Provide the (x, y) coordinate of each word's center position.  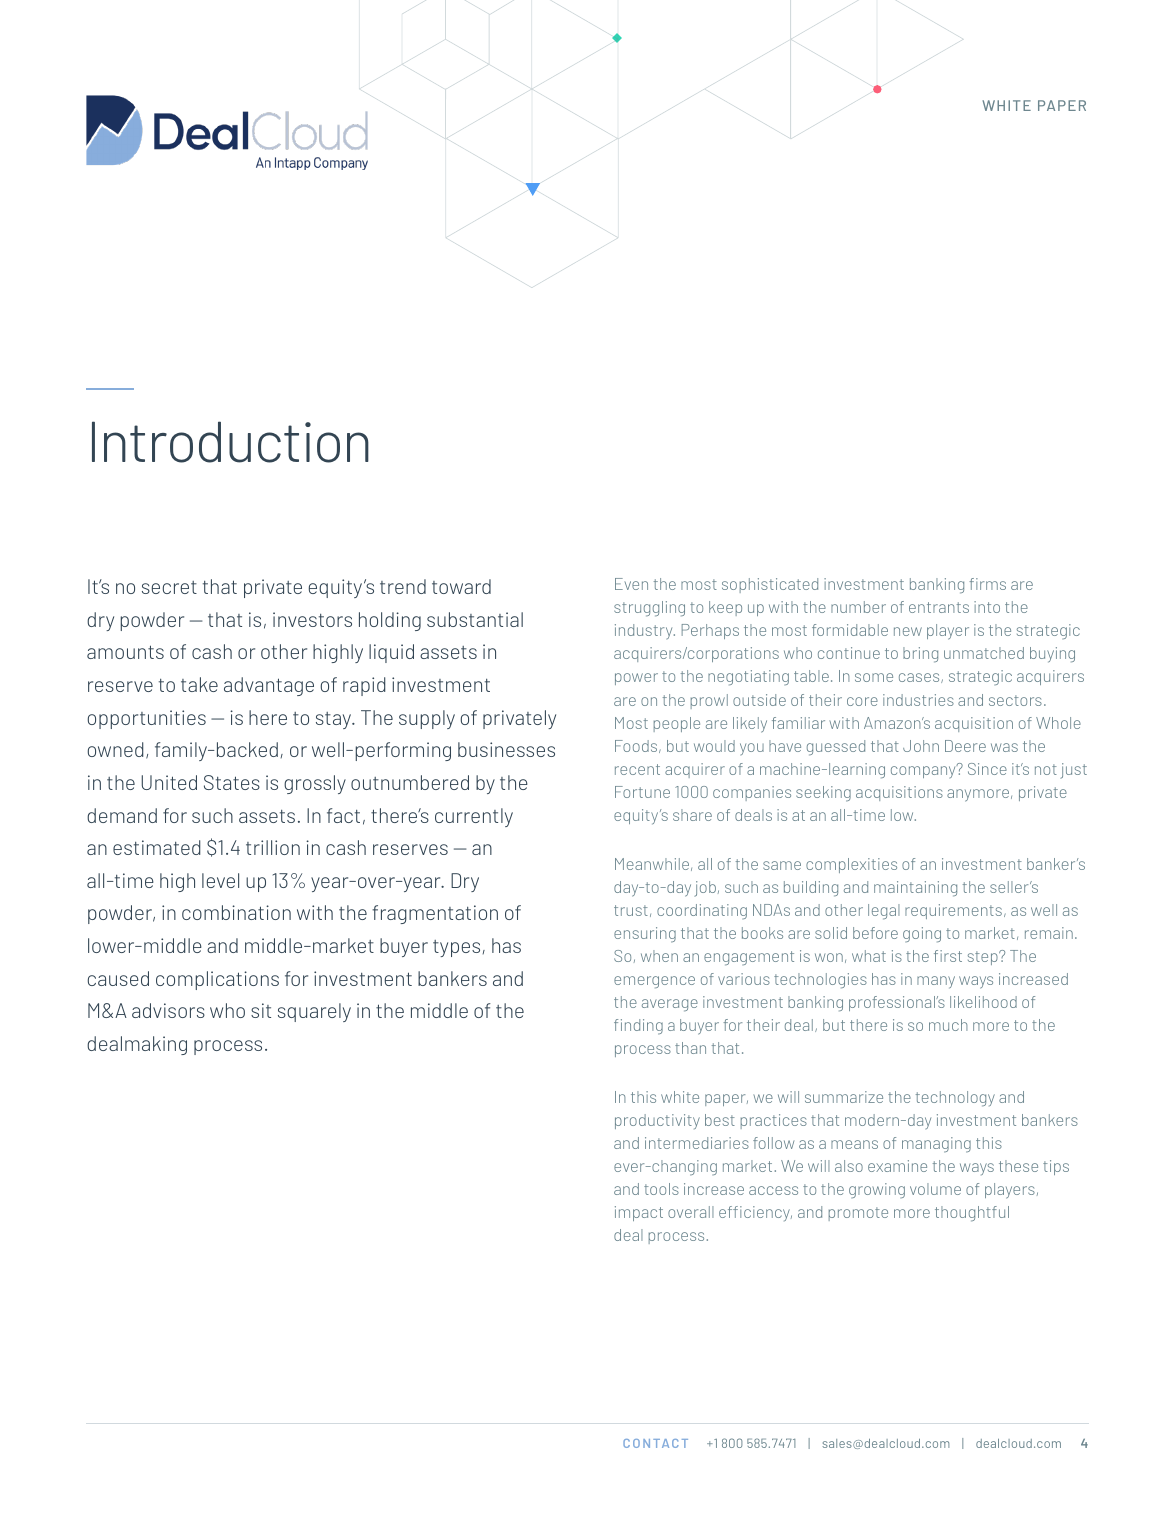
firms (987, 584)
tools (661, 1189)
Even (631, 584)
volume (935, 1189)
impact (639, 1213)
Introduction (230, 442)
